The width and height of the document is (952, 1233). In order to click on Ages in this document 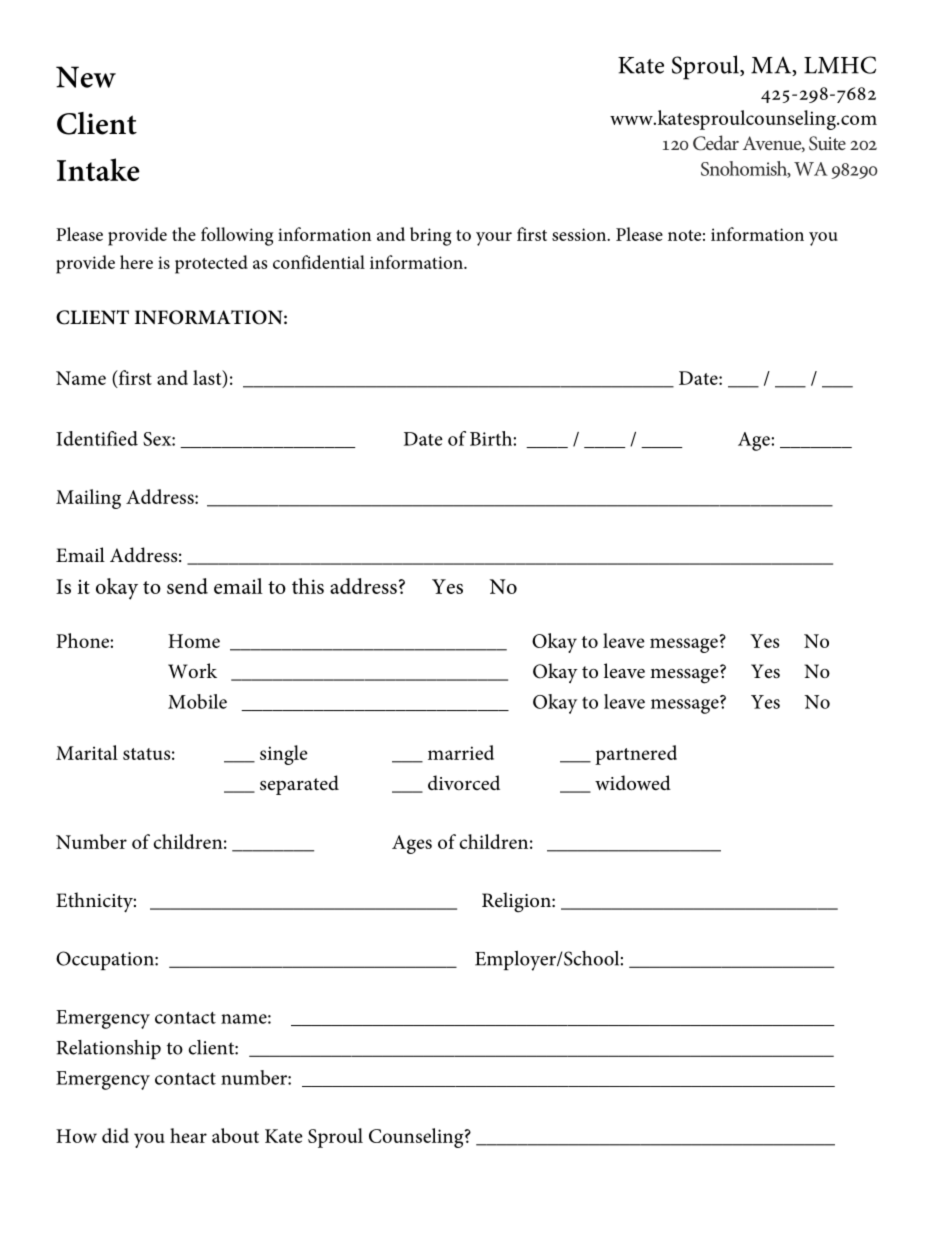, I will do `click(412, 844)`.
